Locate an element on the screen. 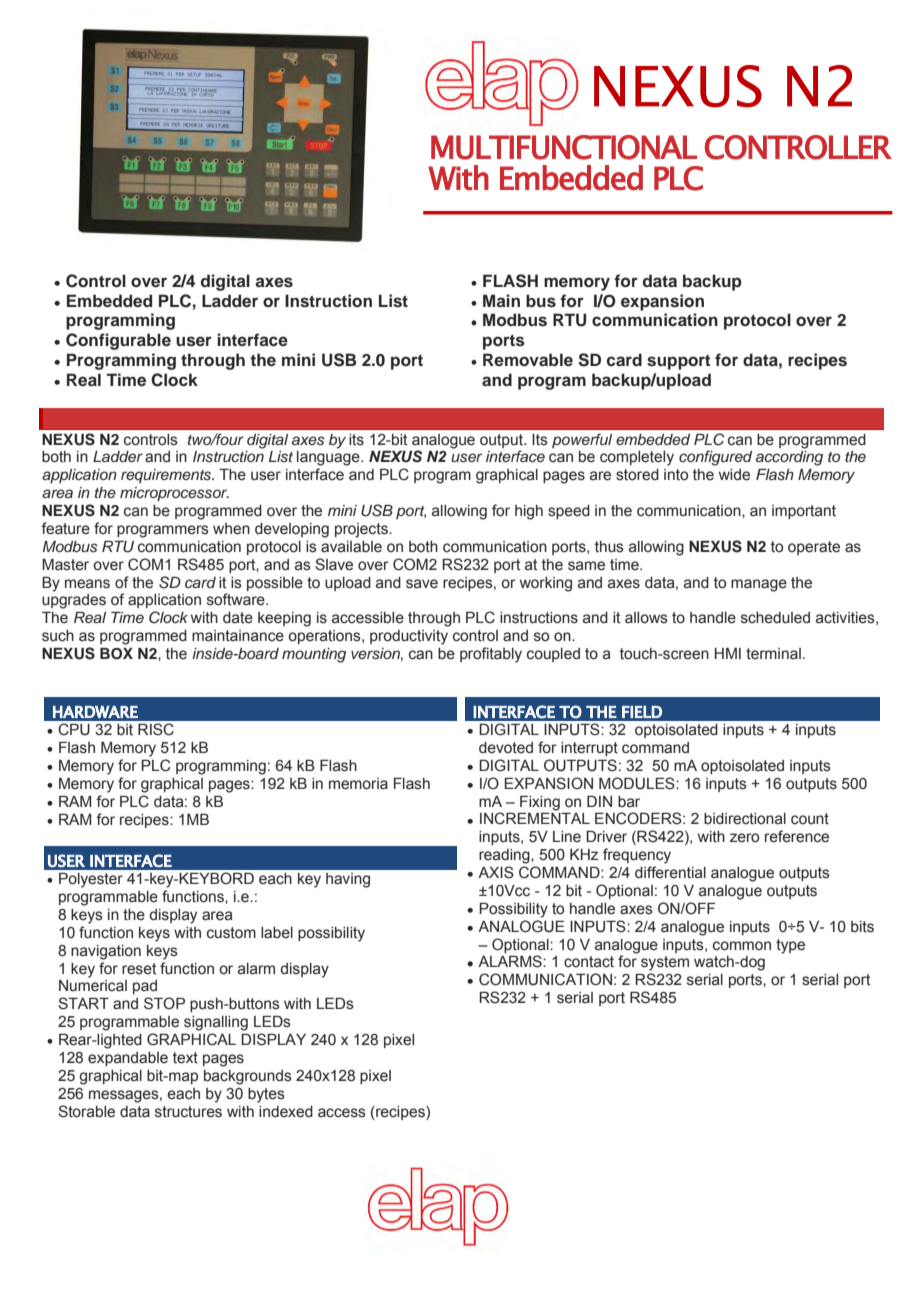 The image size is (924, 1308). custom is located at coordinates (231, 933).
